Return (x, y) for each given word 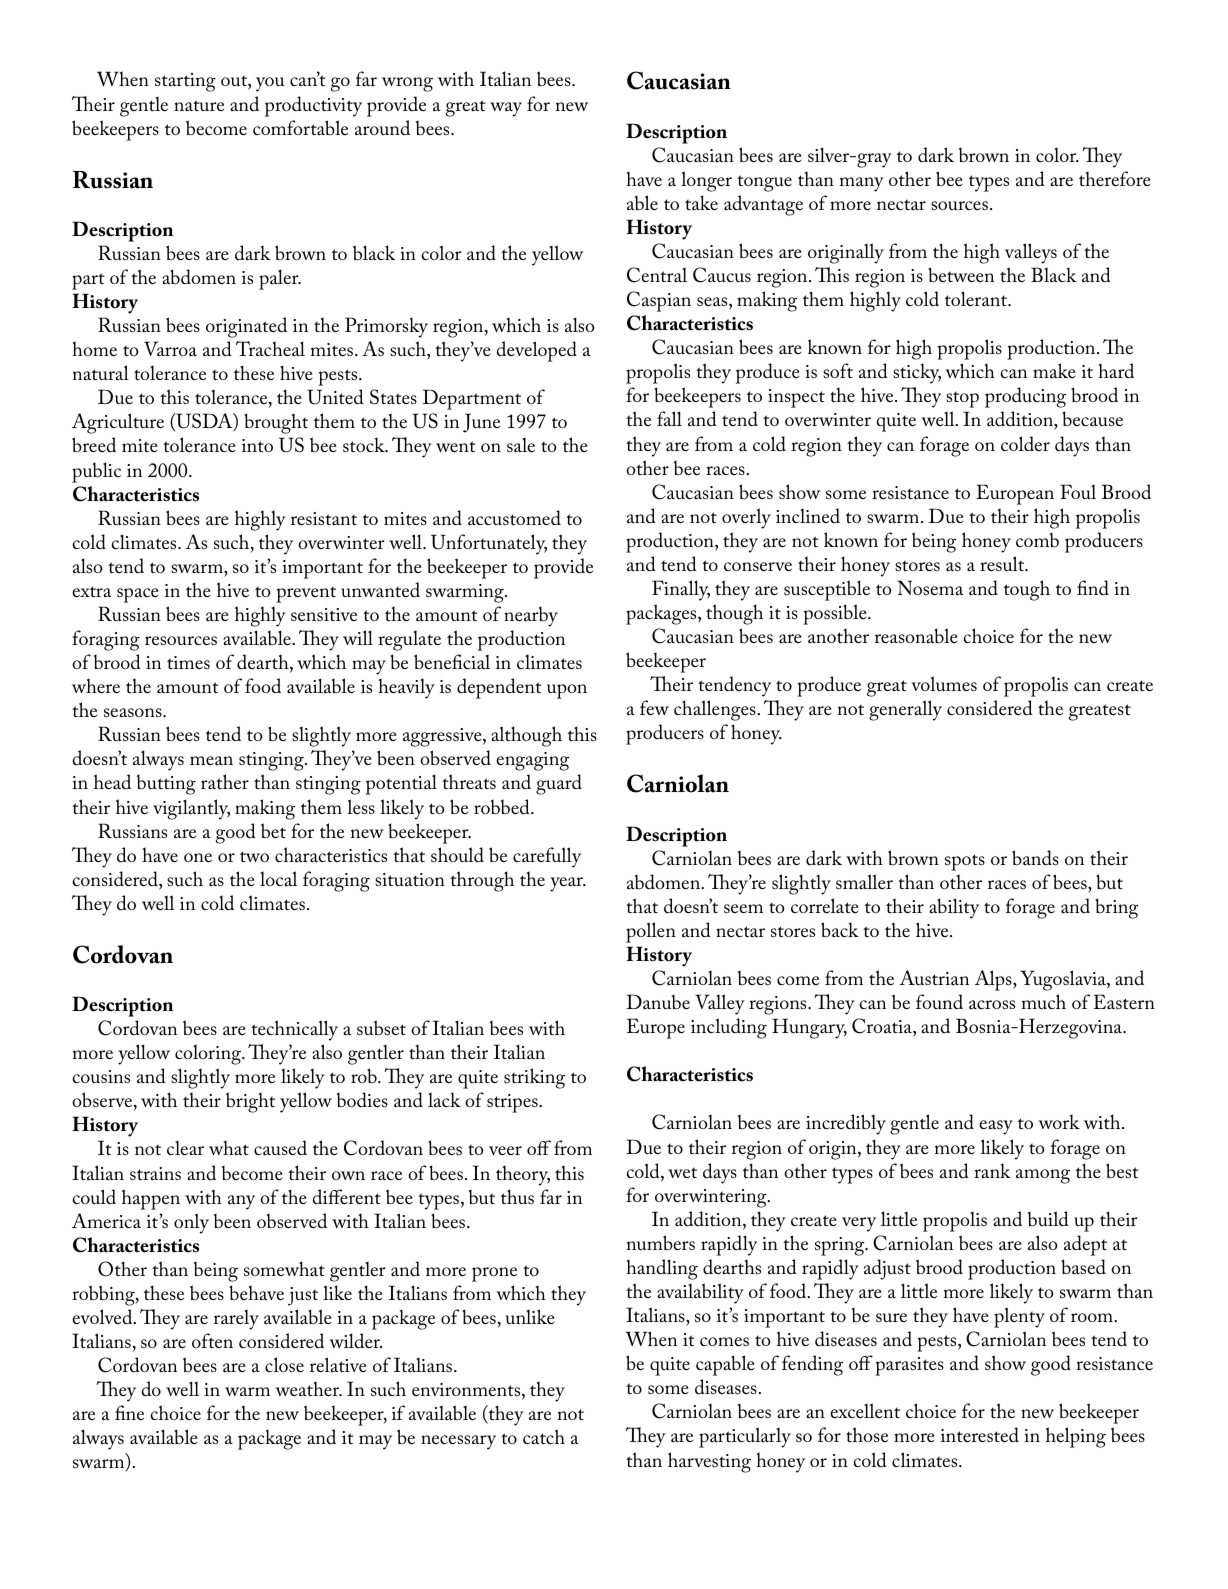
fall (669, 419)
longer (706, 181)
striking (534, 1078)
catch (544, 1436)
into (257, 445)
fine (129, 1412)
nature (199, 105)
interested (980, 1435)
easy (996, 1127)
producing (1025, 397)
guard (559, 784)
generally (905, 710)
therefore (1115, 178)
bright (250, 1102)
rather (225, 781)
